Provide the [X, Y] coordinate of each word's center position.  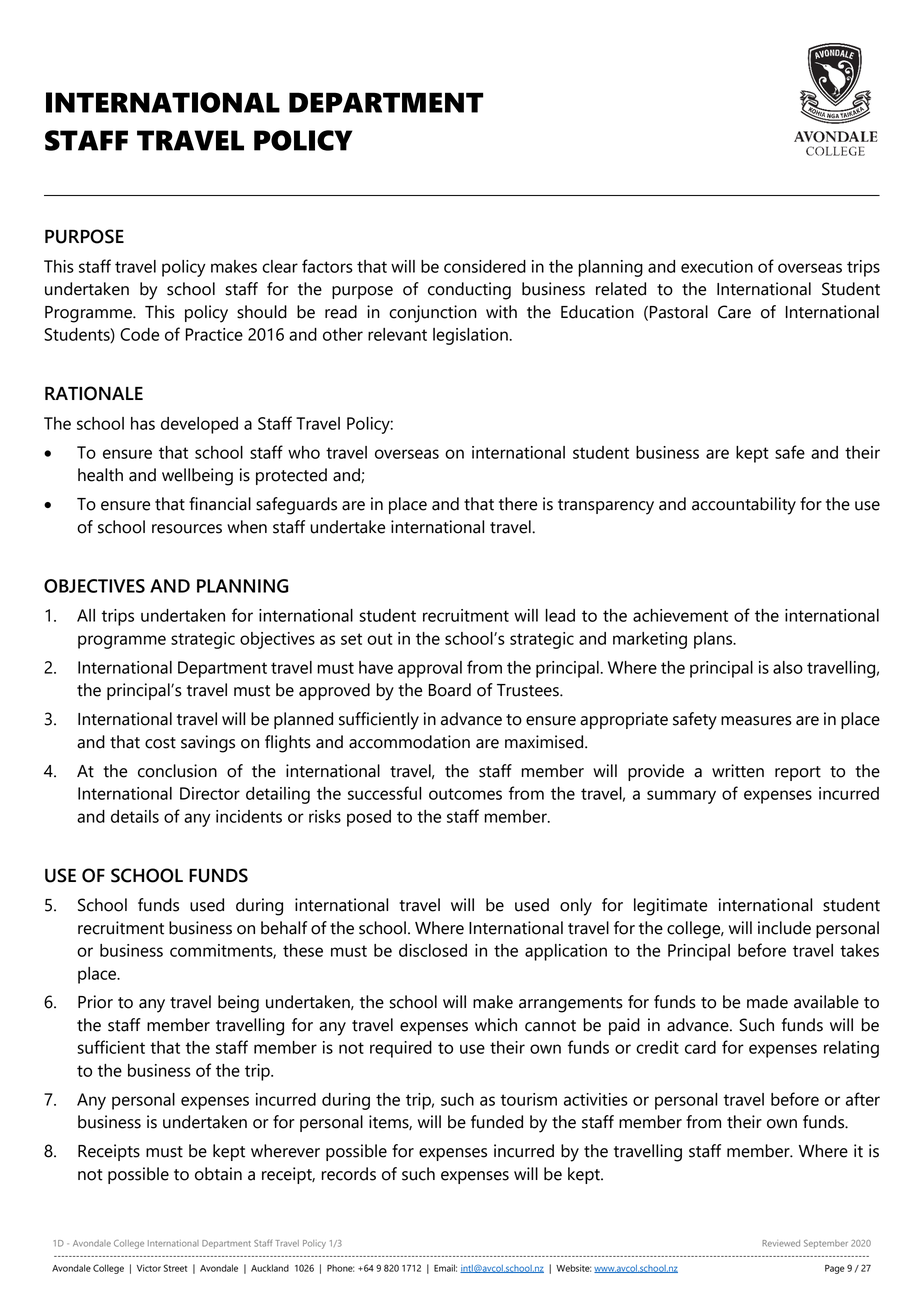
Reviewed [781, 1243]
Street [175, 1268]
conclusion [177, 771]
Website [573, 1268]
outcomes [465, 794]
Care [734, 312]
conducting [469, 291]
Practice [214, 334]
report [798, 773]
